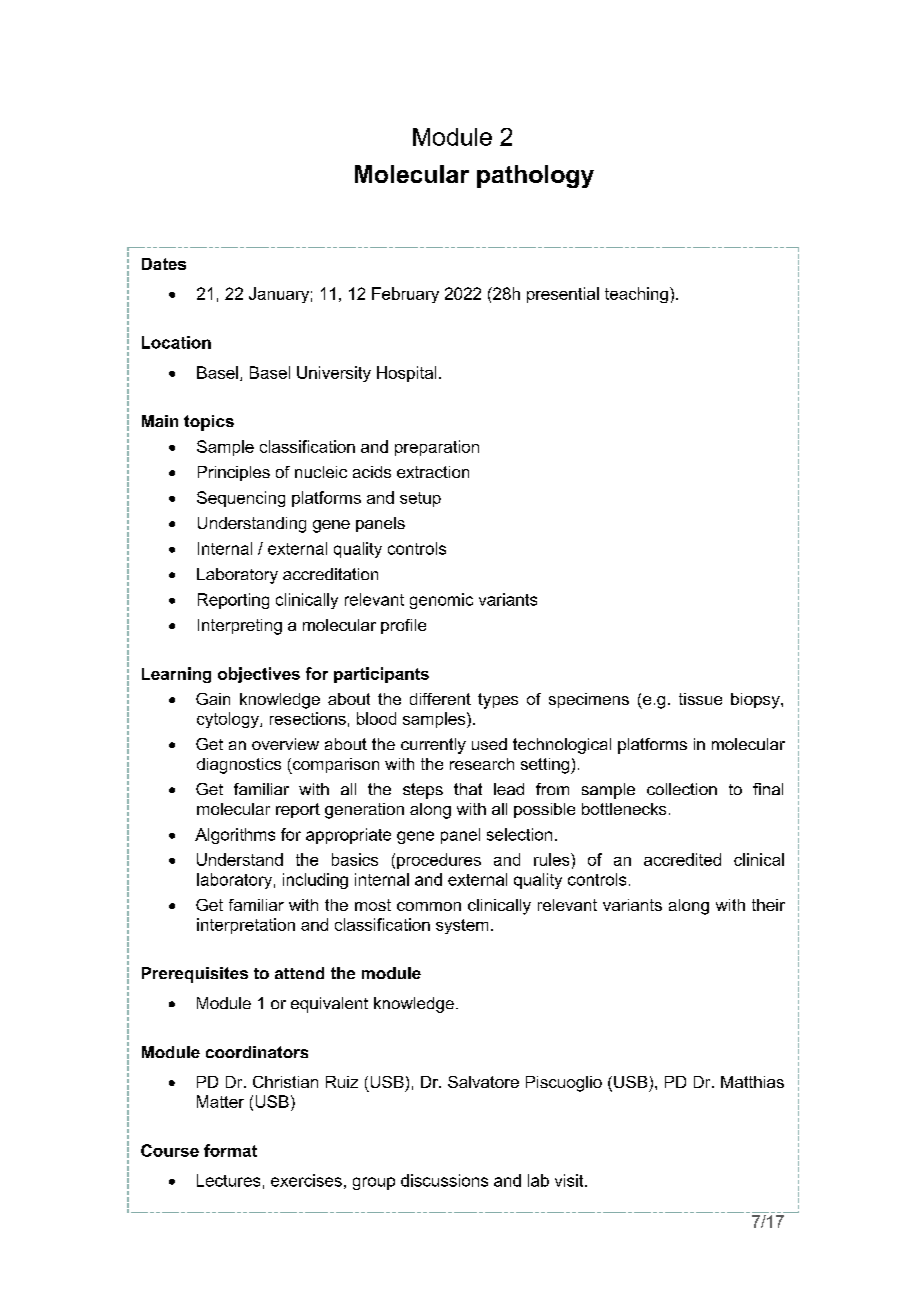 The width and height of the document is (924, 1308). Describe the element at coordinates (440, 699) in the document. I see `different` at that location.
